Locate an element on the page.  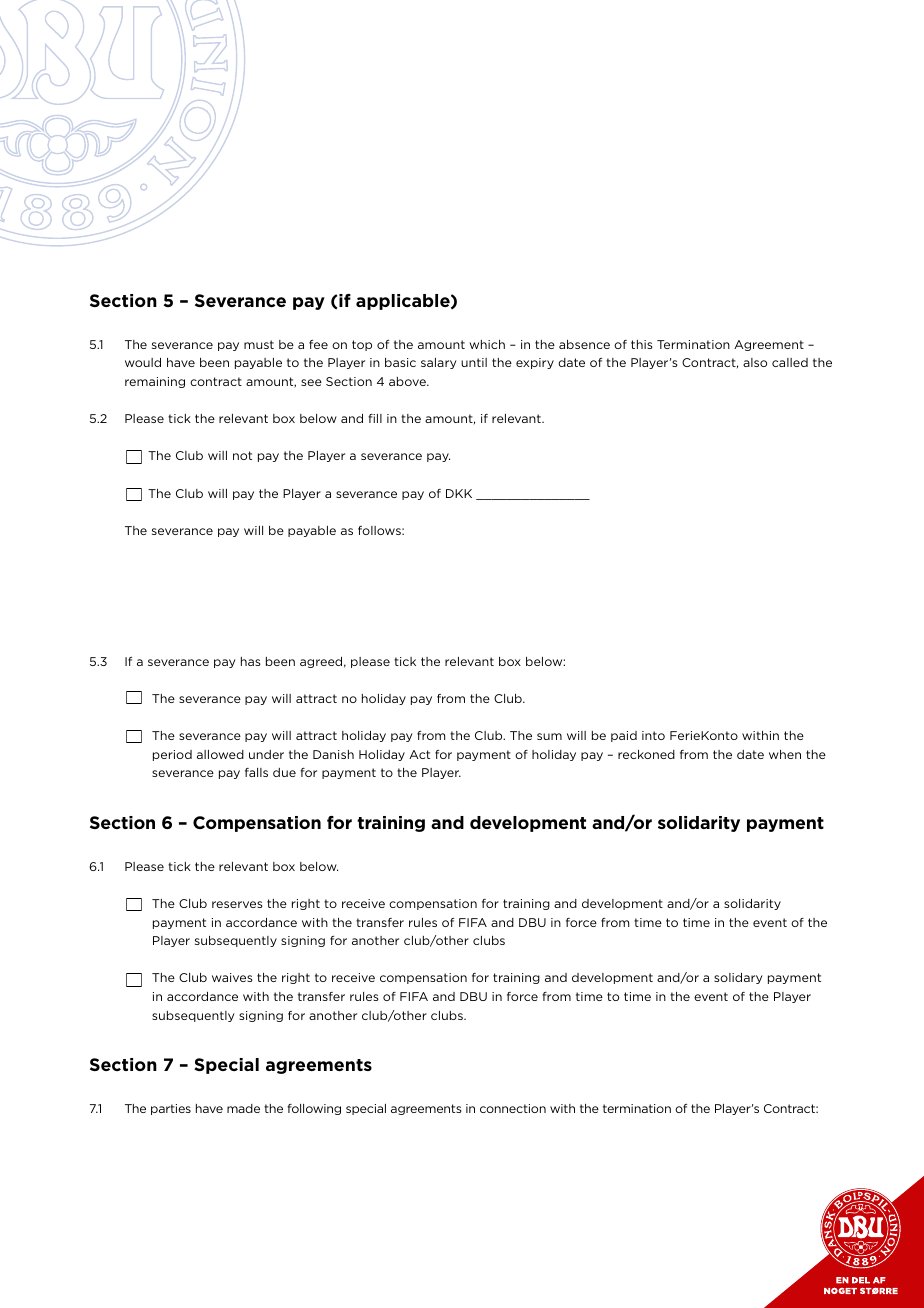
until is located at coordinates (474, 362).
